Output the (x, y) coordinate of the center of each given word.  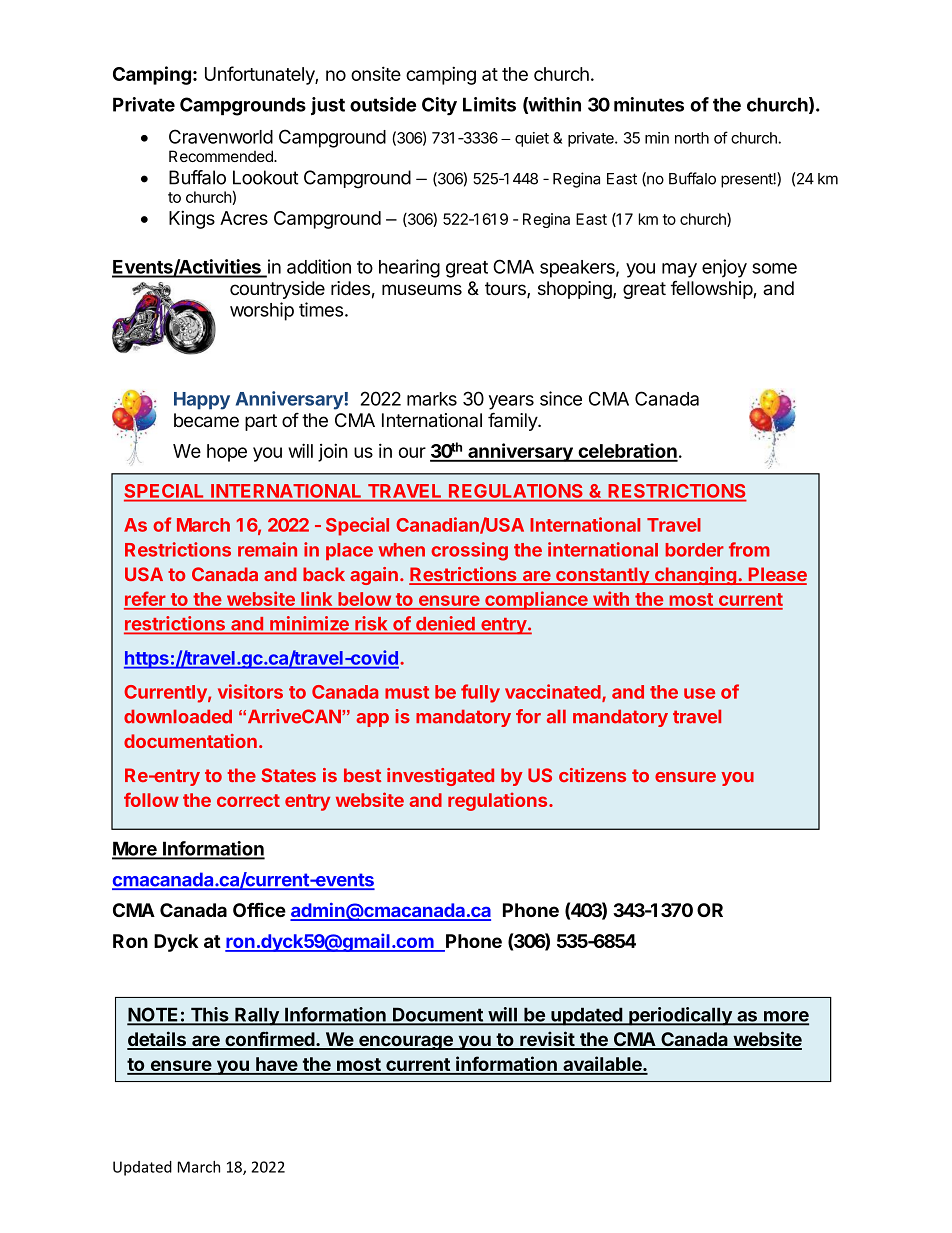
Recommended (222, 156)
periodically (680, 1016)
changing (695, 576)
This (209, 1015)
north (692, 138)
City (439, 106)
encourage (406, 1042)
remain (267, 549)
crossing (469, 551)
